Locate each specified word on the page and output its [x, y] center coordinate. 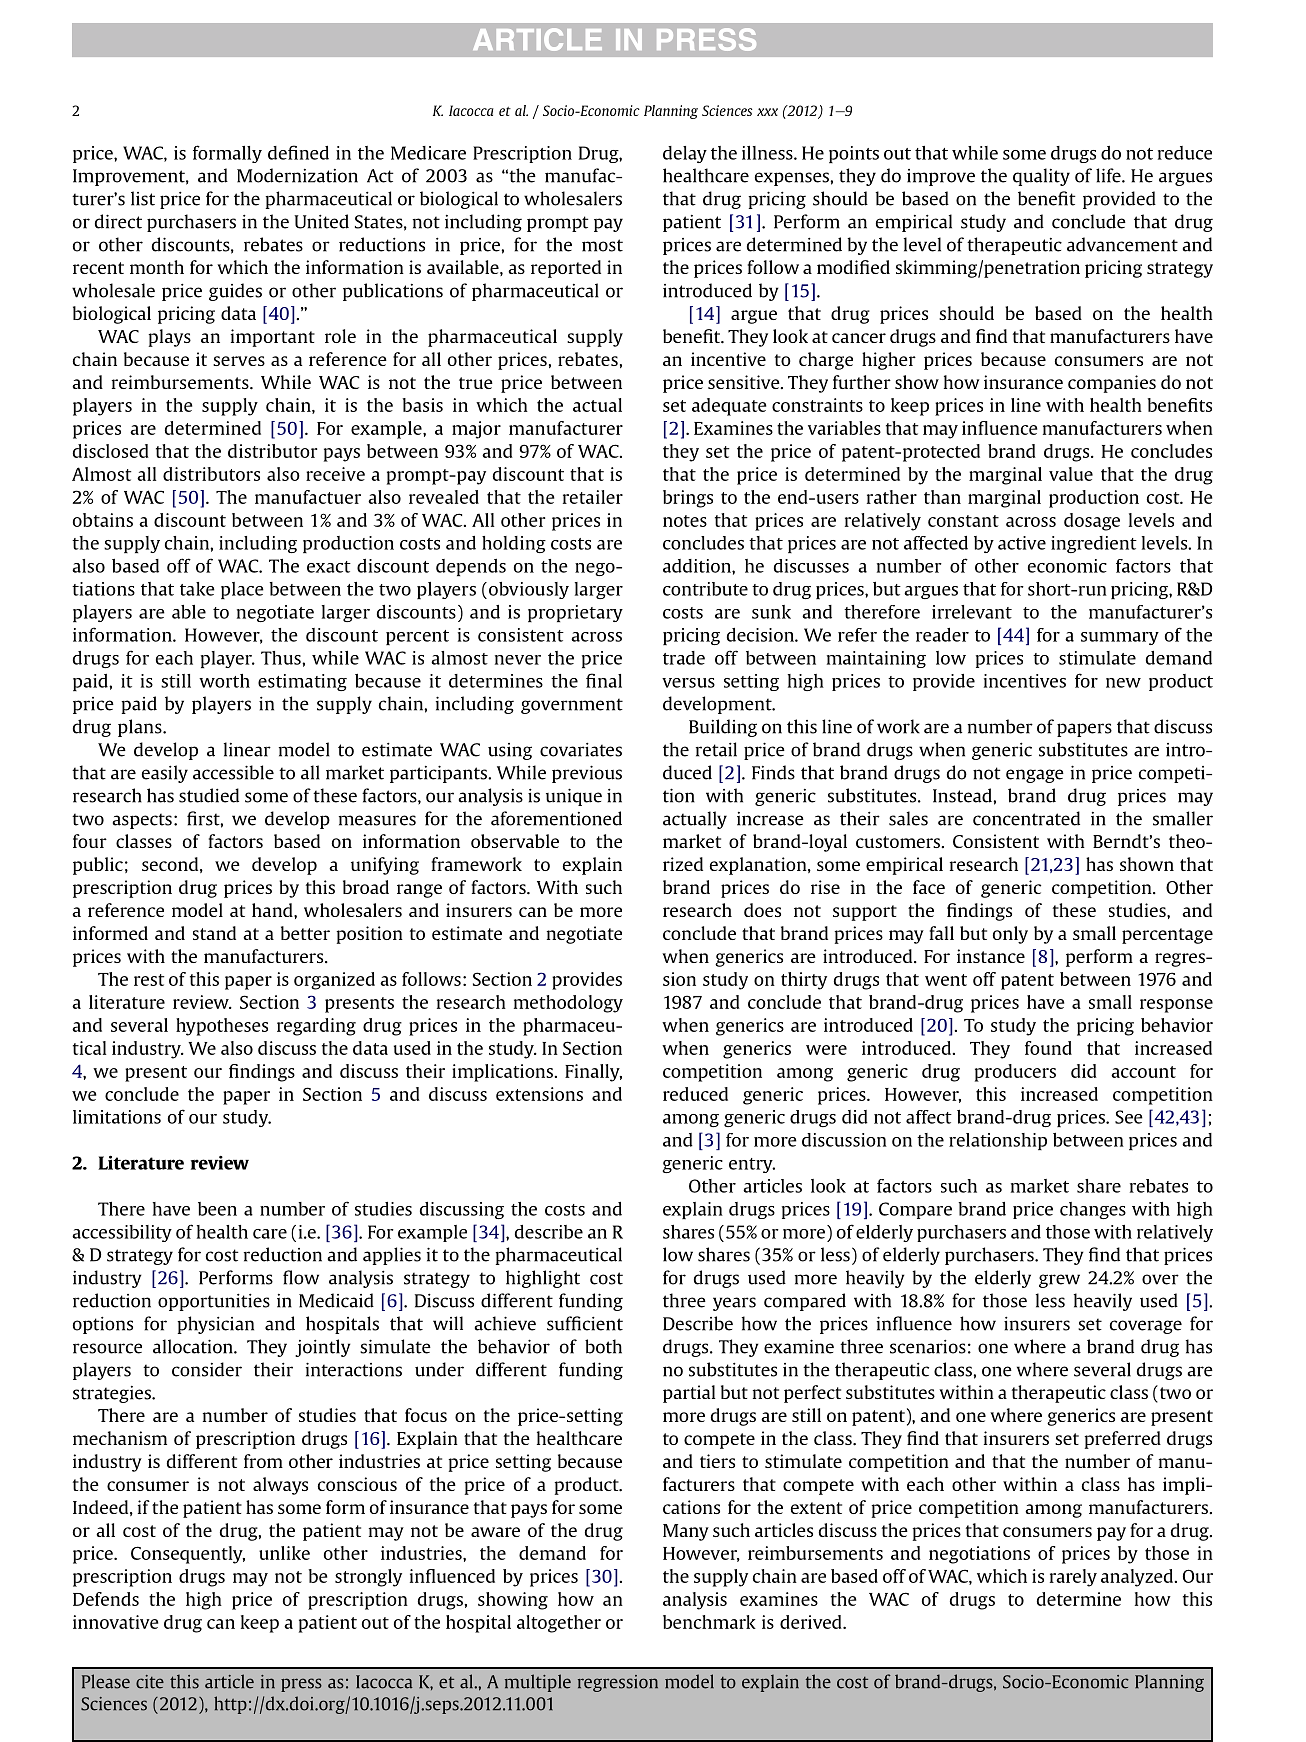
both [603, 1346]
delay [685, 154]
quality [1041, 177]
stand [214, 933]
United [321, 221]
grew [1059, 1281]
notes [685, 521]
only [1010, 935]
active [1022, 543]
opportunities [214, 1302]
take [197, 589]
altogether [559, 1624]
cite [150, 1682]
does [762, 910]
